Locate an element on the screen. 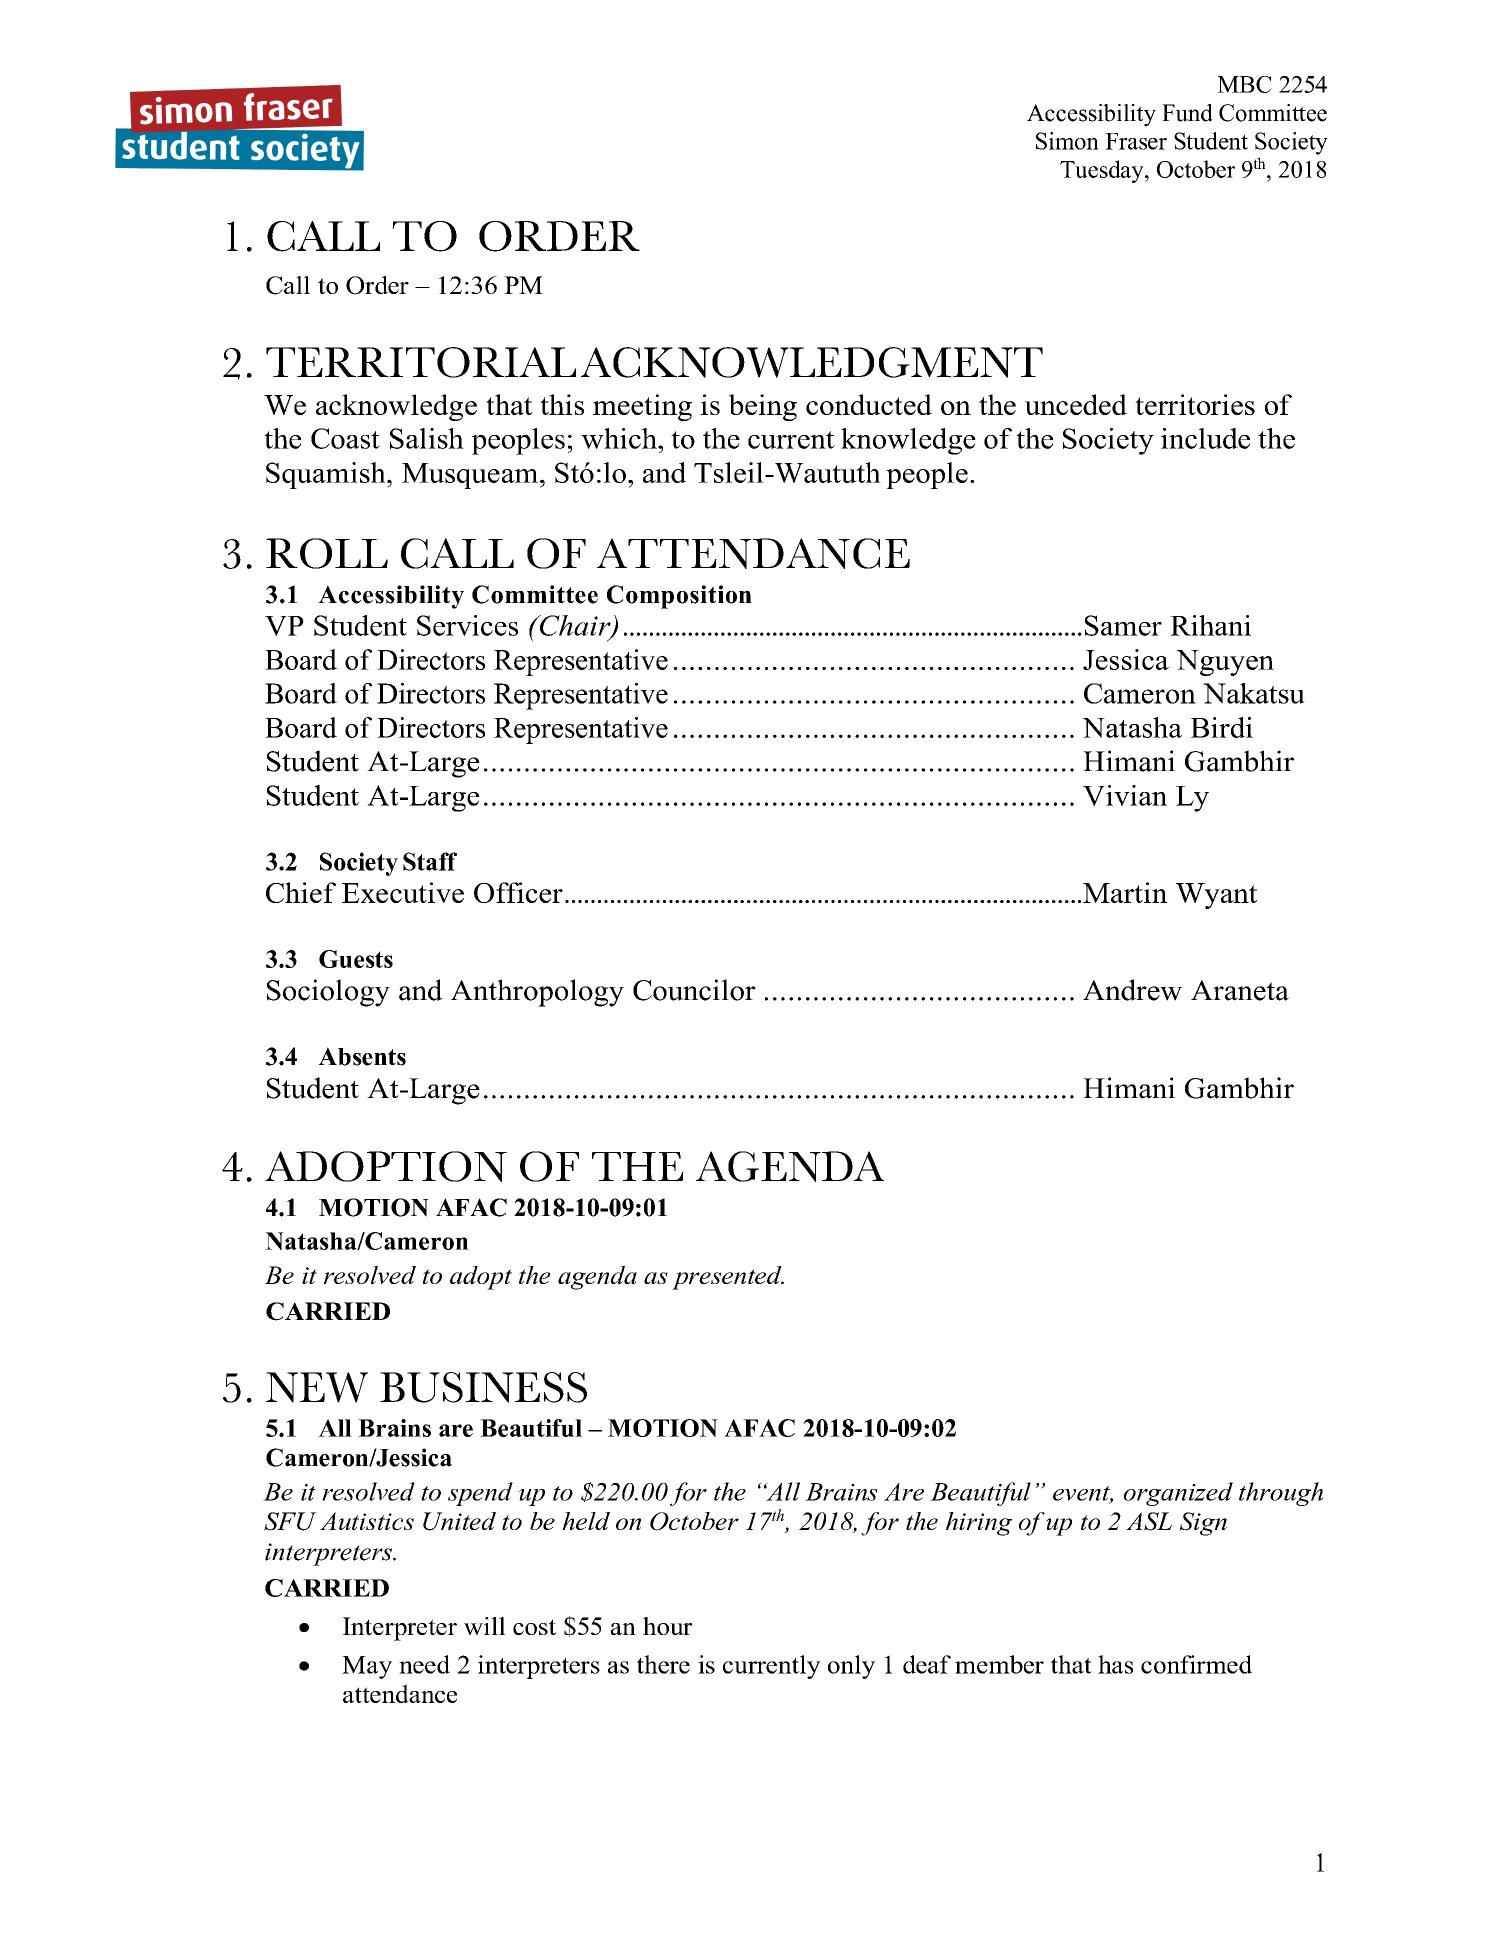 This screenshot has width=1504, height=1947. only is located at coordinates (851, 1667).
